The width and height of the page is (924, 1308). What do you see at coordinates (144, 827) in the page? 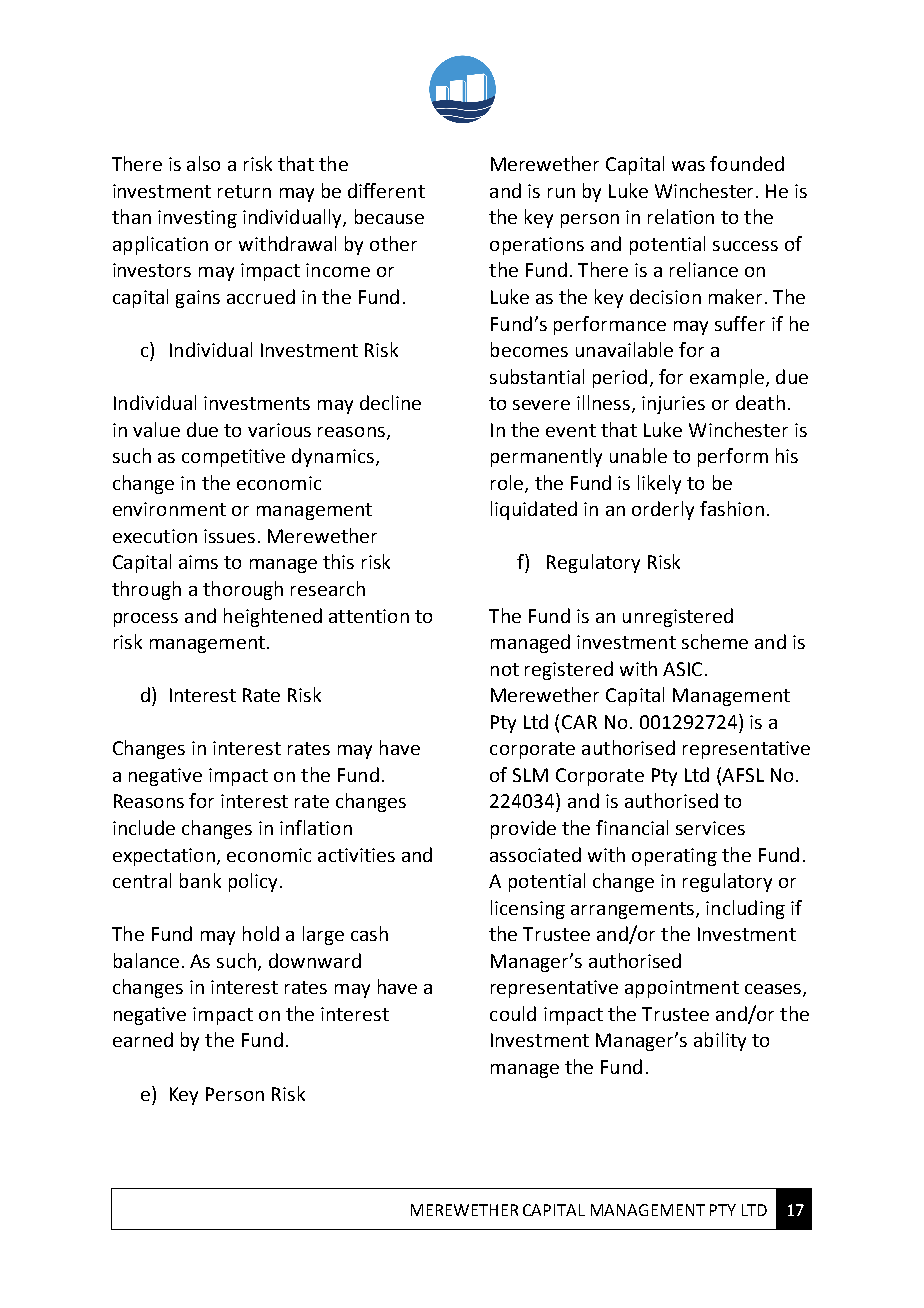
I see `include` at bounding box center [144, 827].
